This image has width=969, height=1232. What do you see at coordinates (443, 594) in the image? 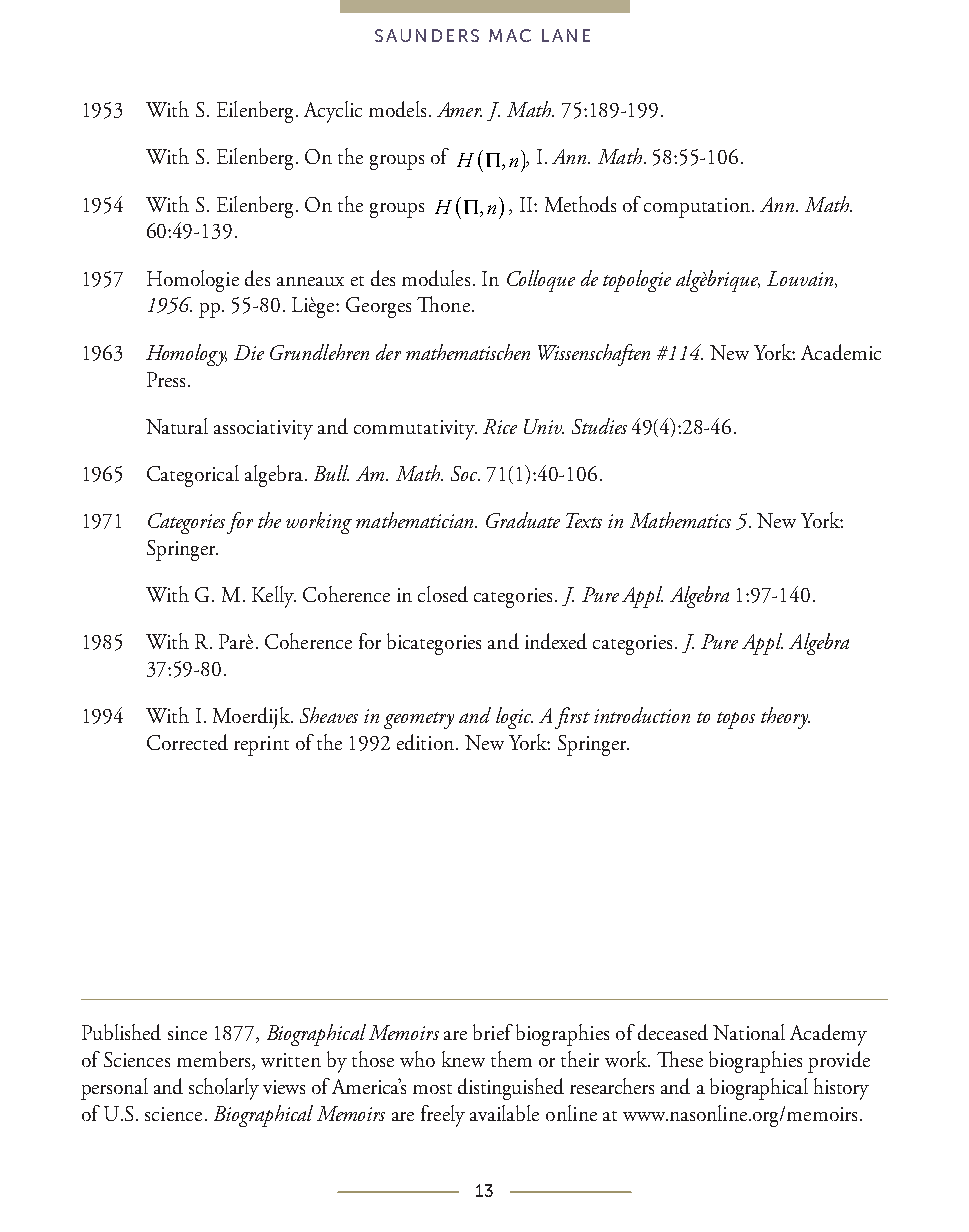
I see `closed` at bounding box center [443, 594].
